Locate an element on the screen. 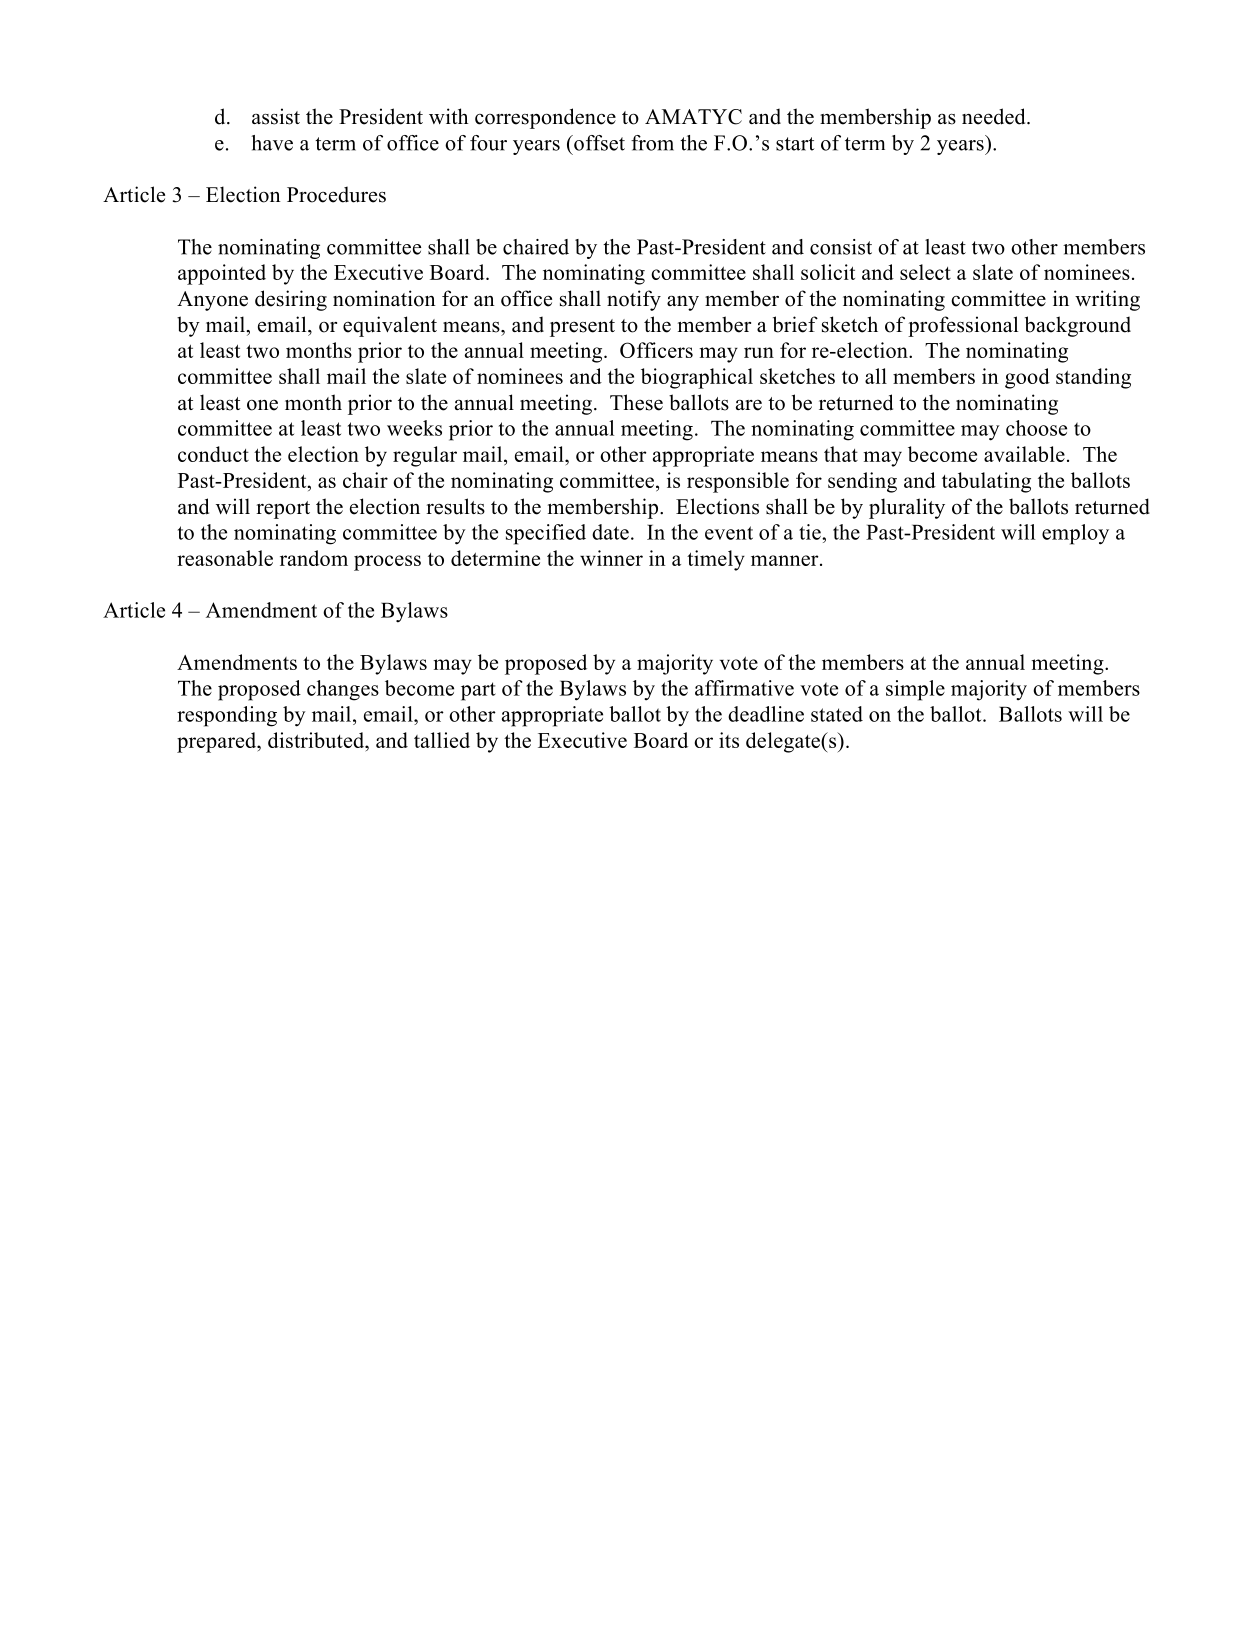 This screenshot has height=1627, width=1257. needed is located at coordinates (995, 116).
